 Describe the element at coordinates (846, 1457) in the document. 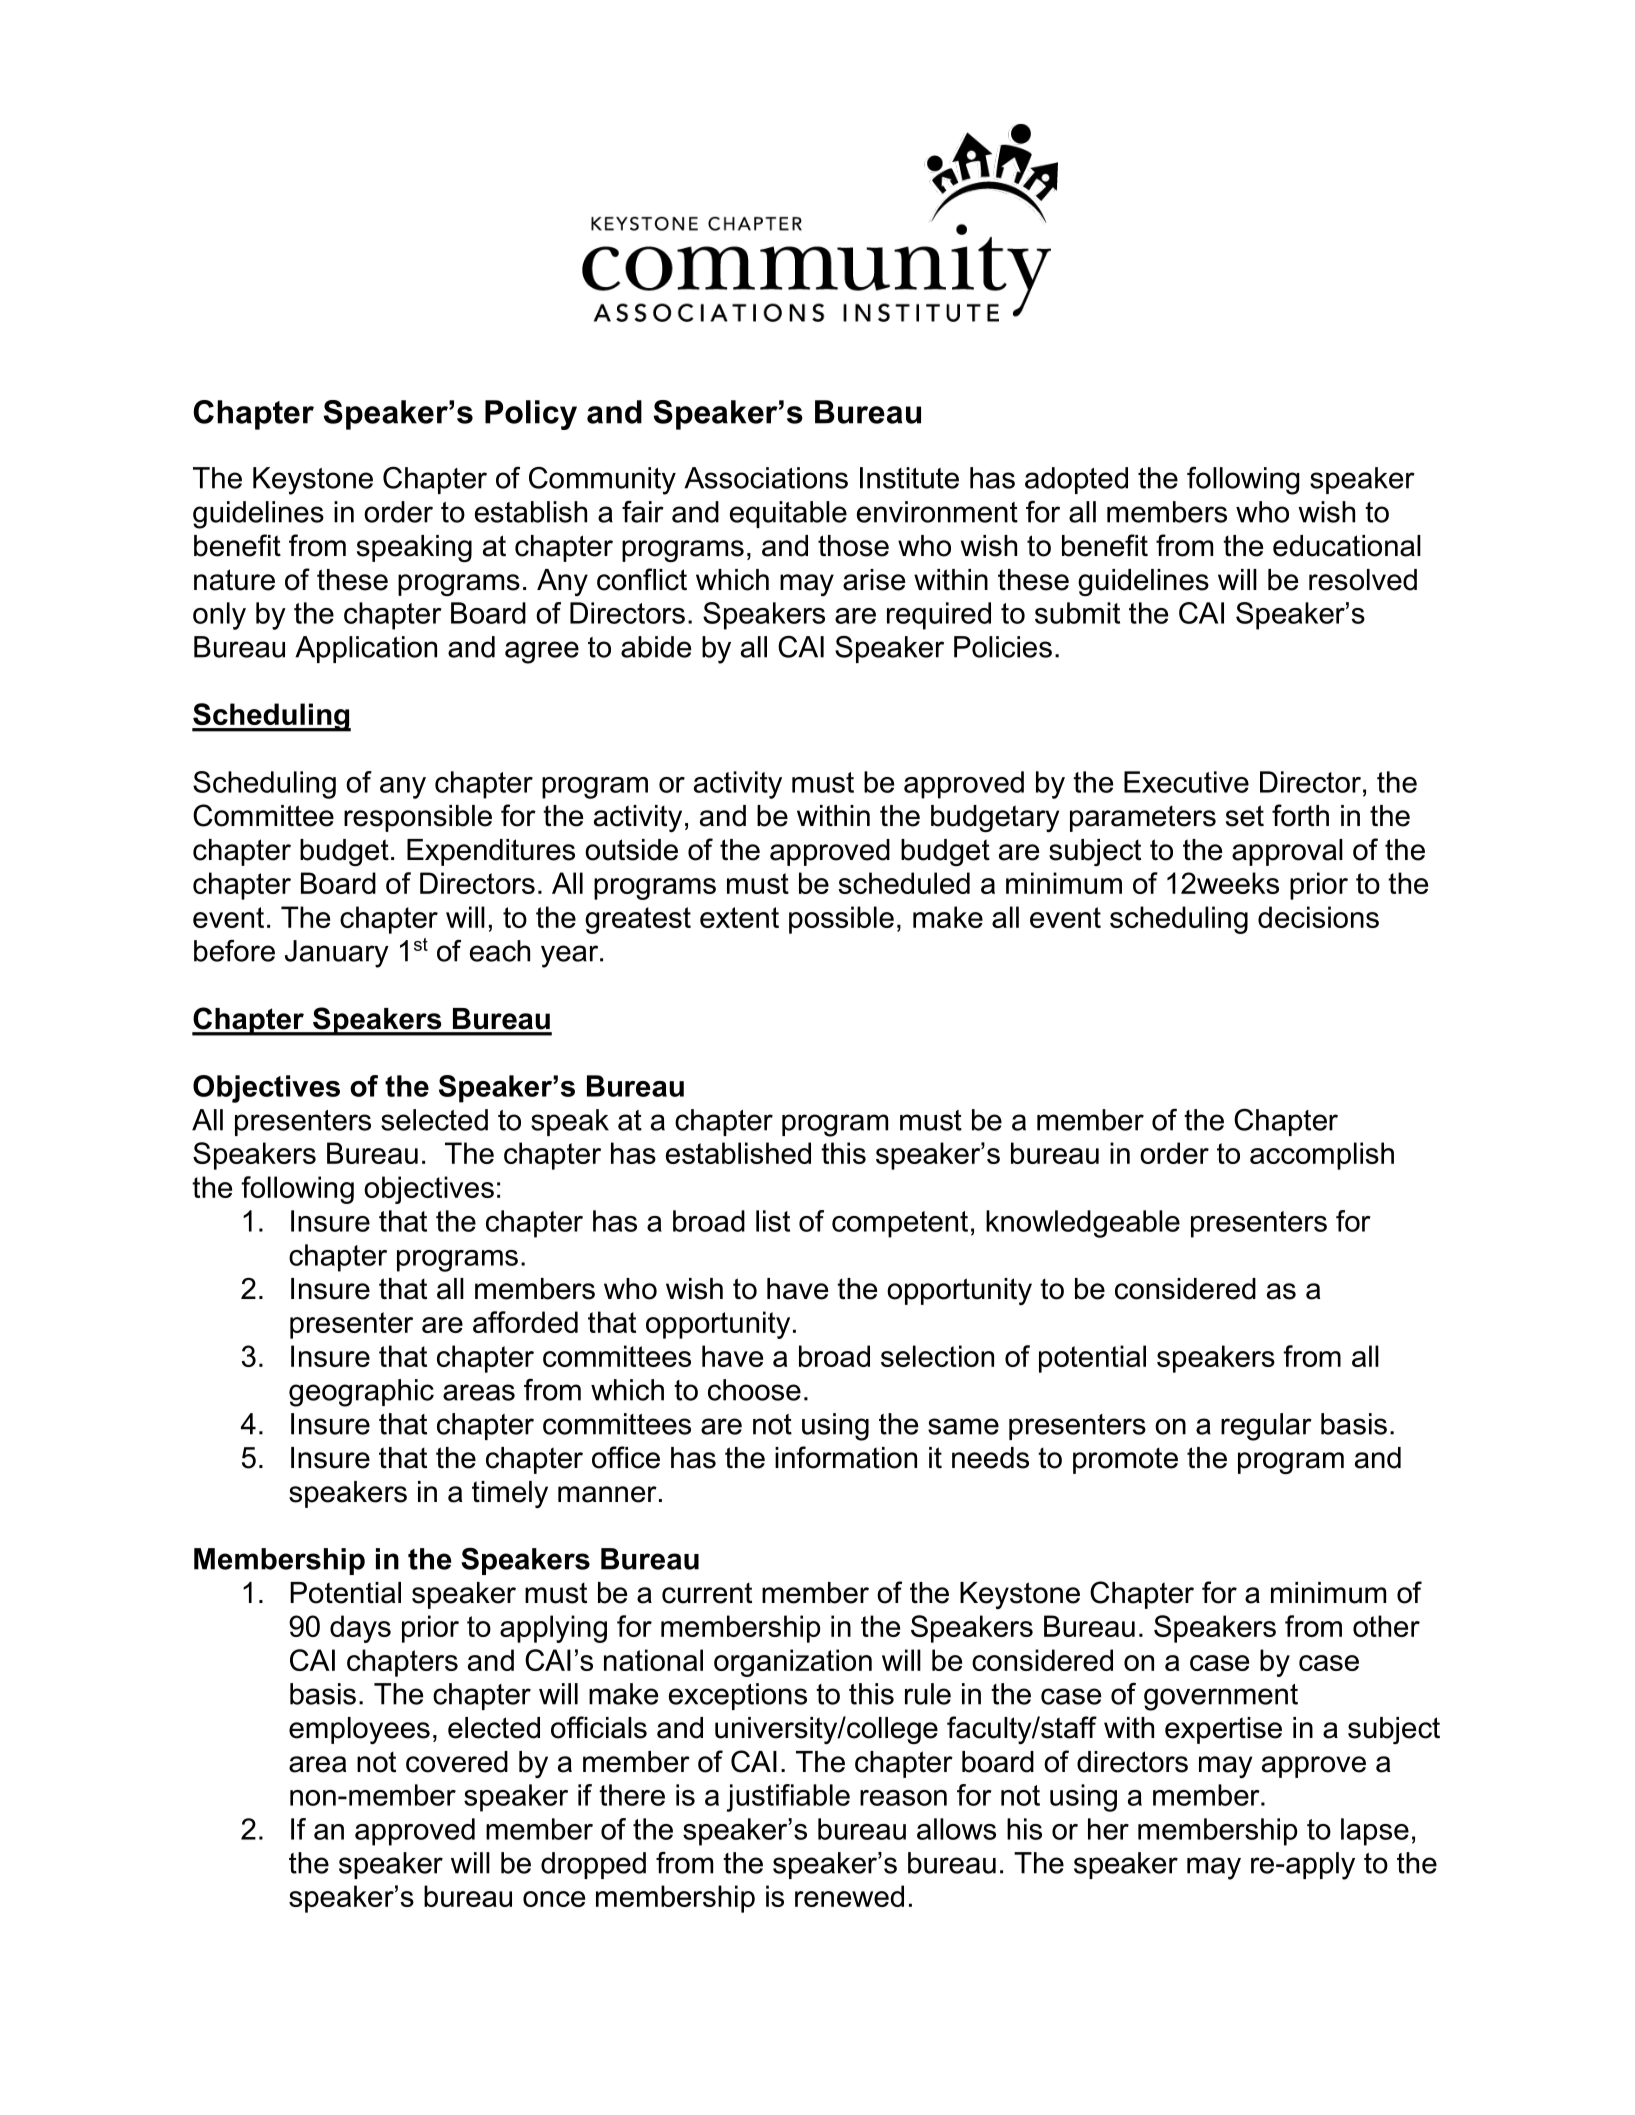

I see `information` at that location.
